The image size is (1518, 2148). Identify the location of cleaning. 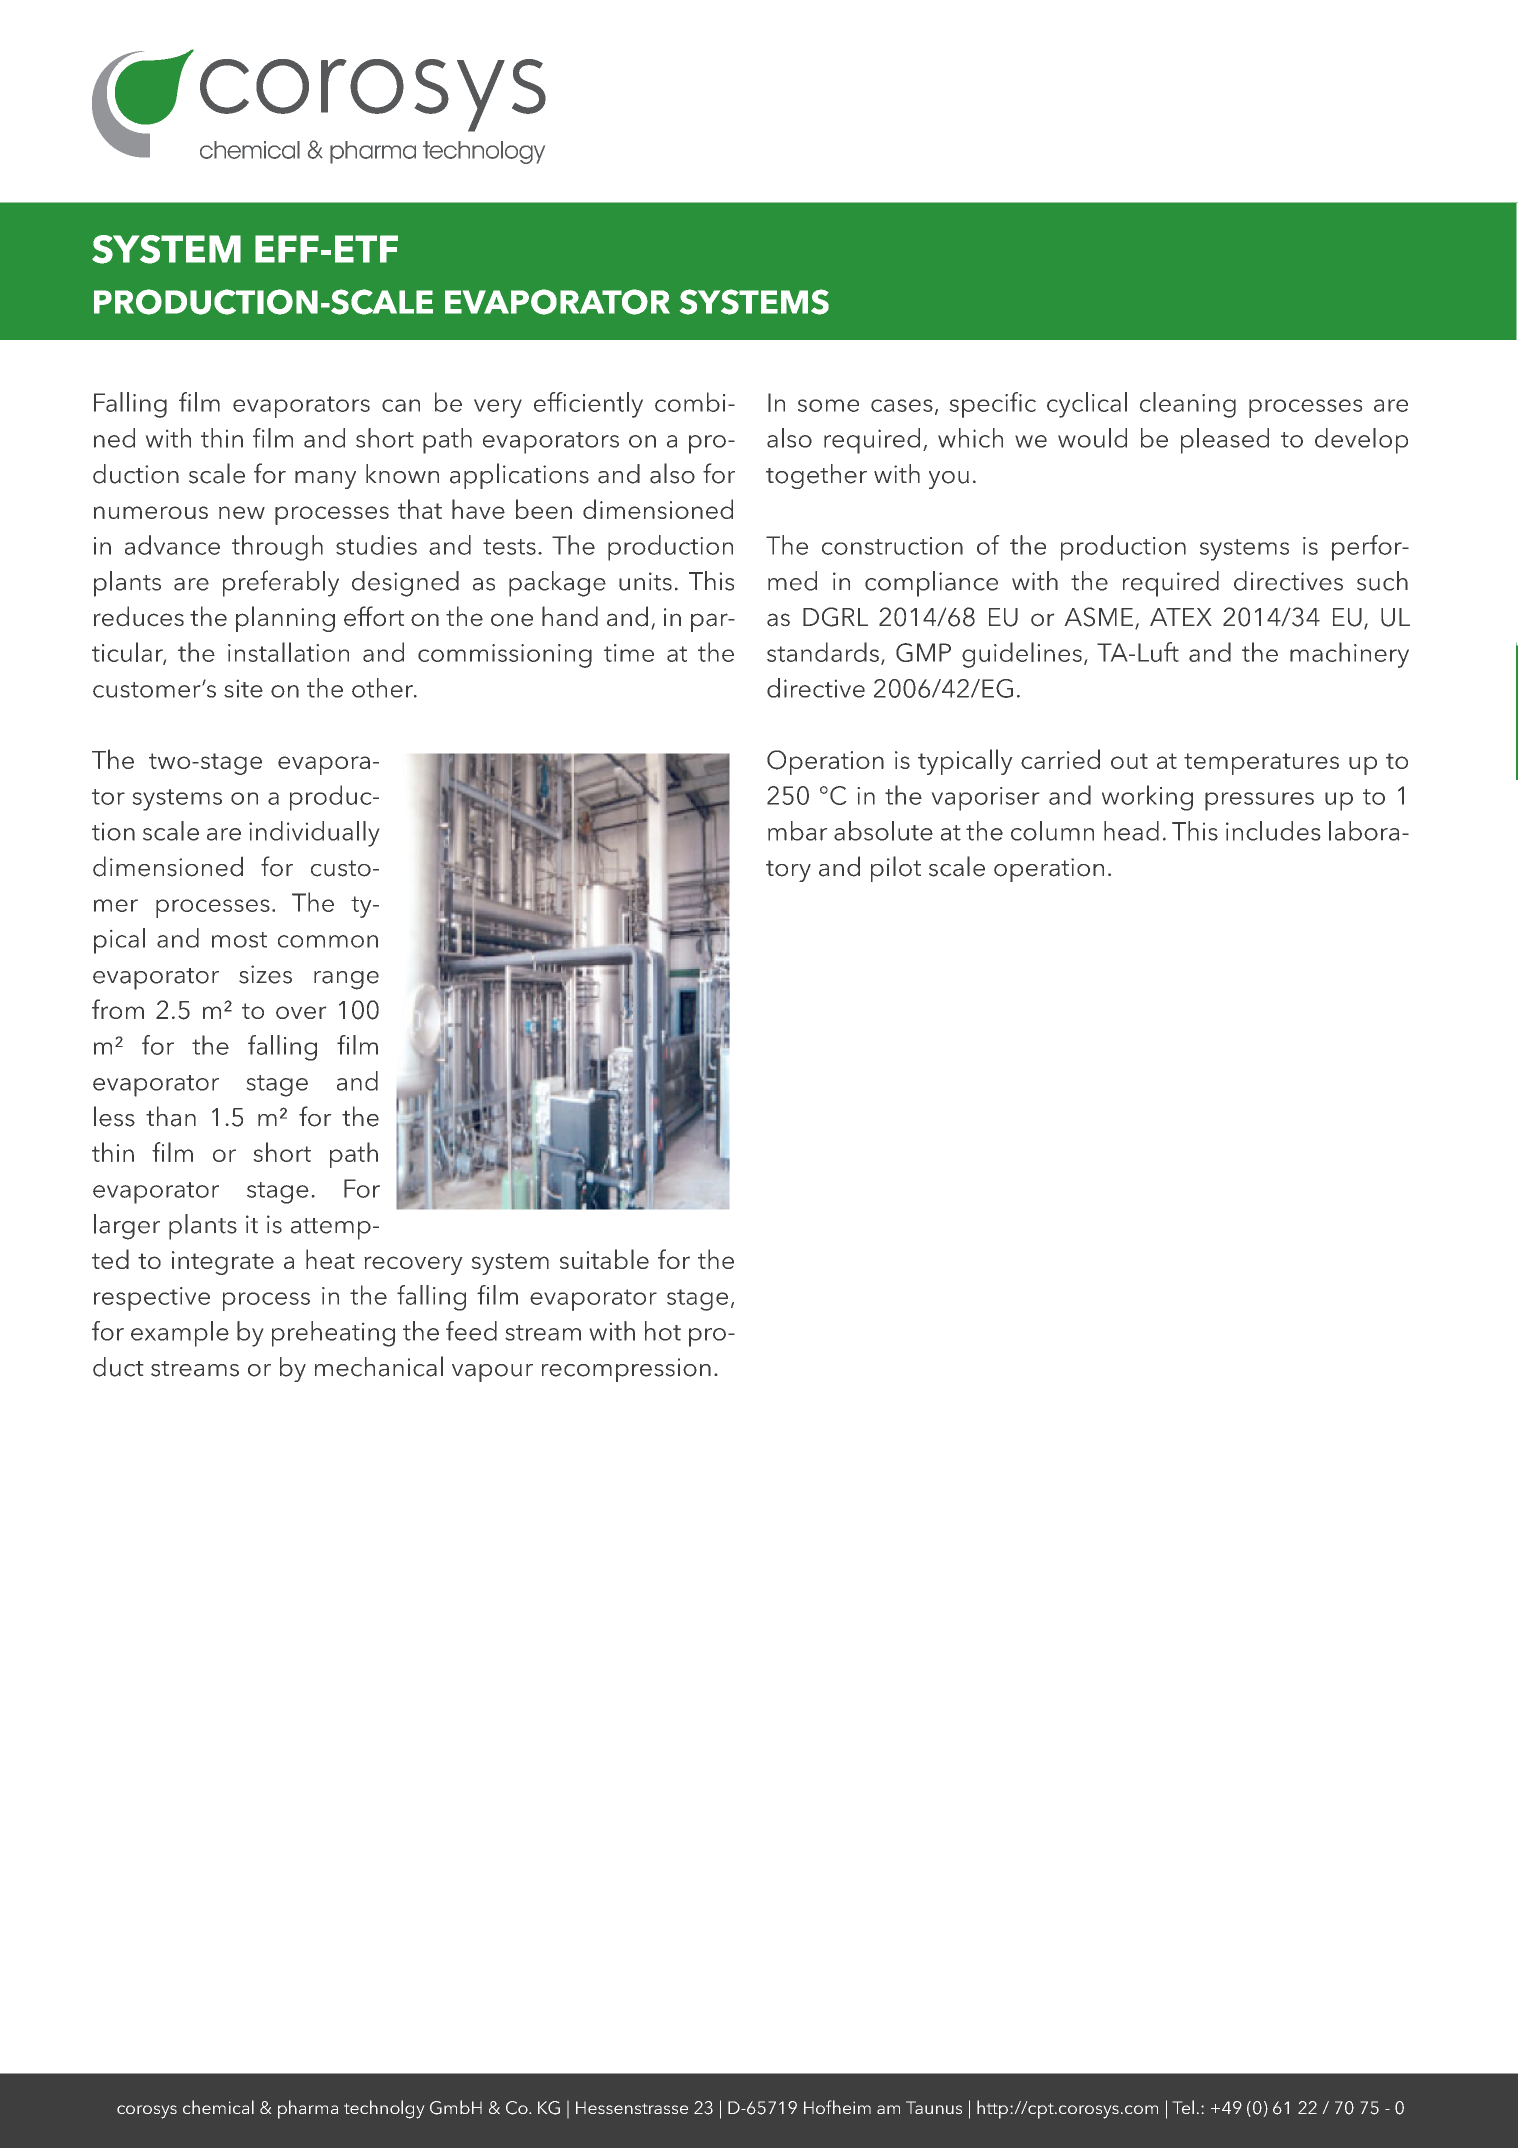
(1188, 405).
